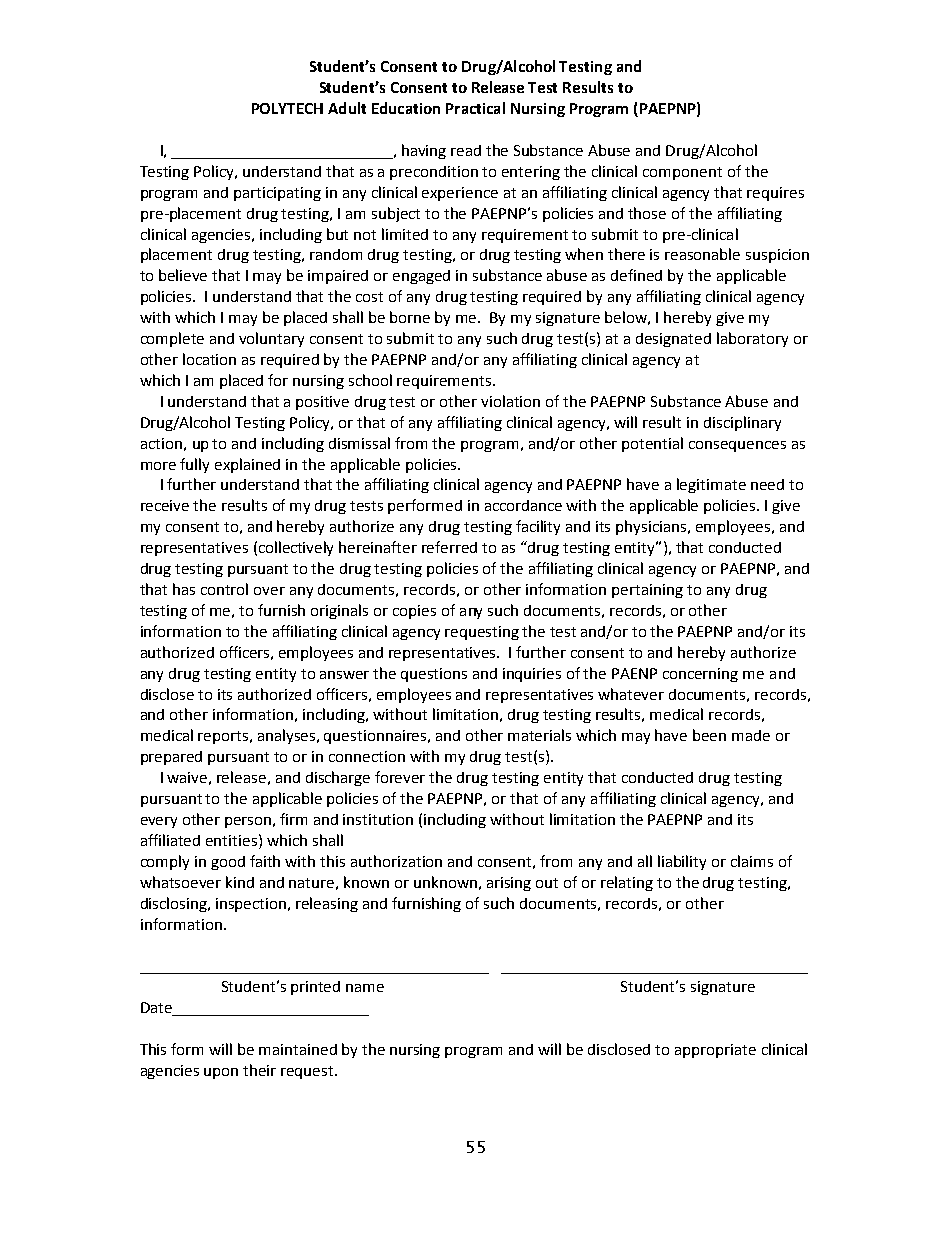  I want to click on location, so click(209, 359).
